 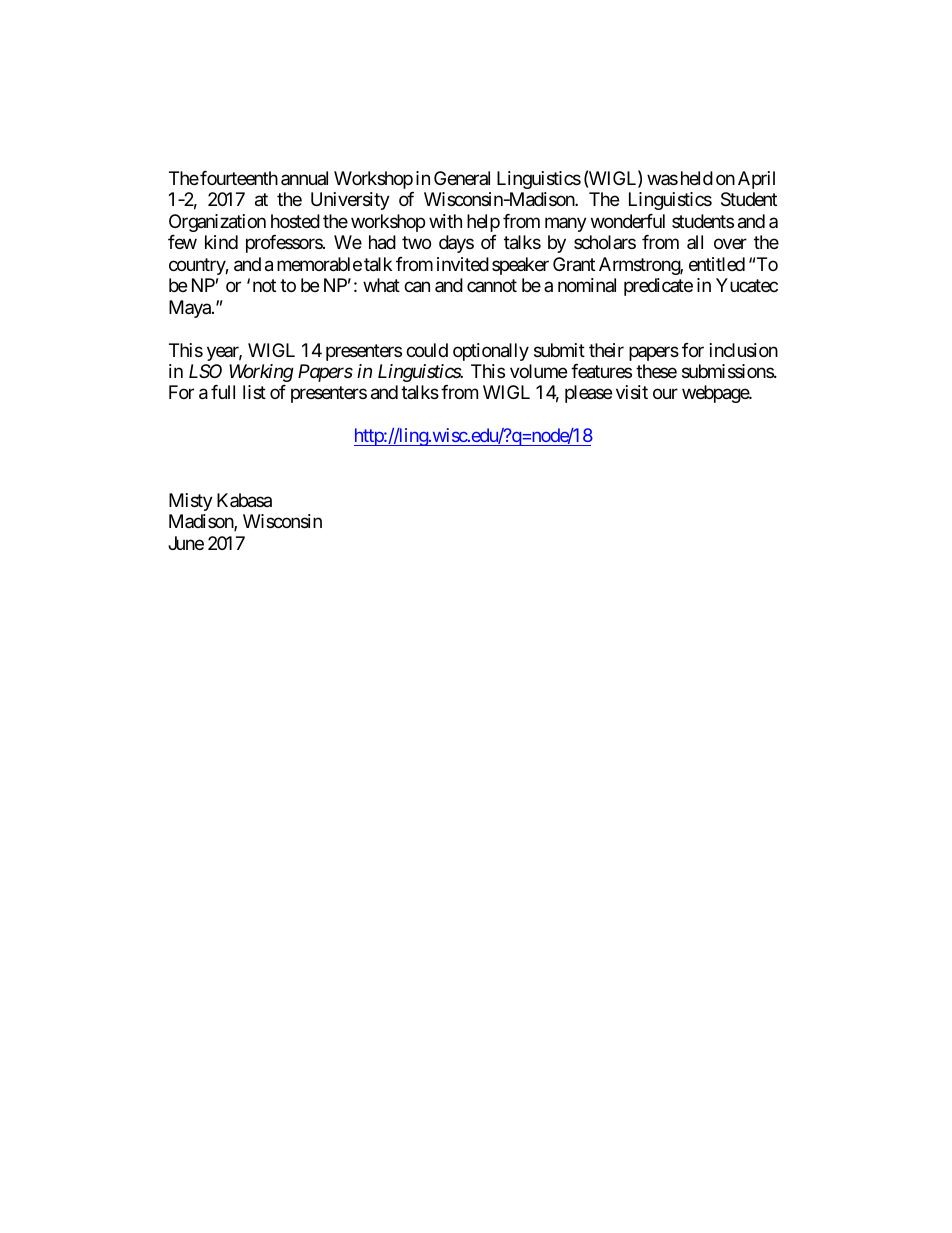 What do you see at coordinates (658, 287) in the screenshot?
I see `predicate` at bounding box center [658, 287].
